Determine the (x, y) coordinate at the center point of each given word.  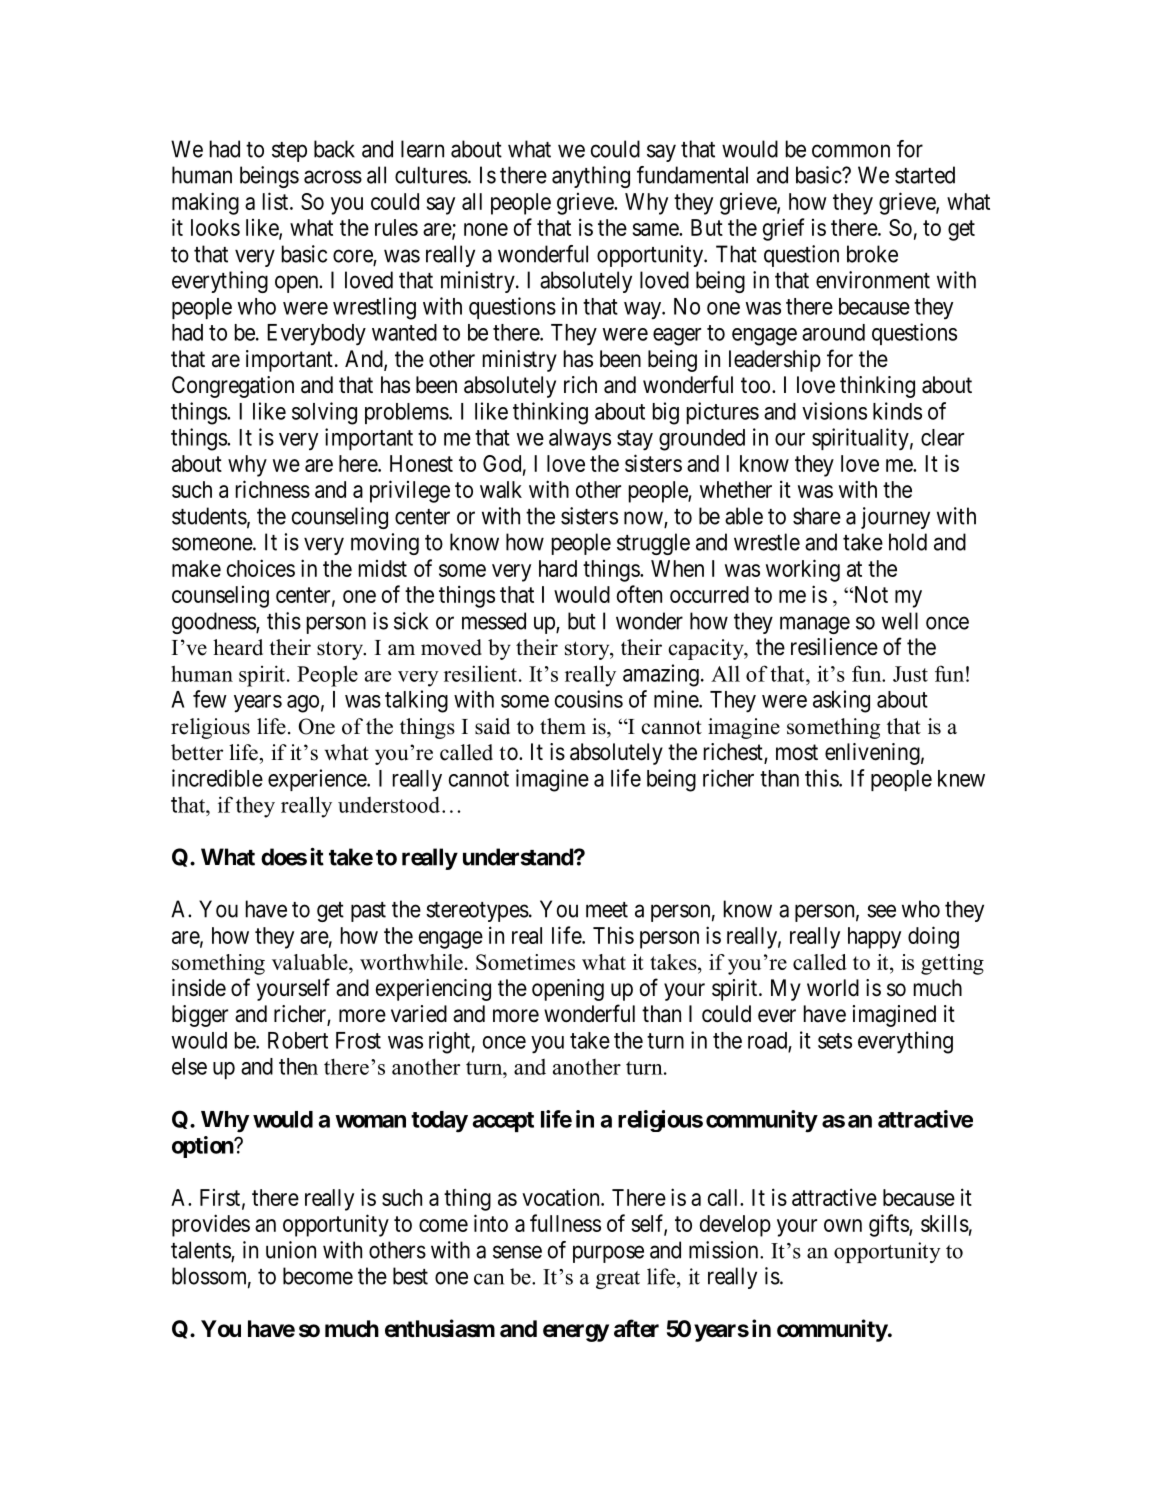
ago (303, 704)
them (563, 726)
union (291, 1250)
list (275, 201)
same (656, 229)
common (851, 151)
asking (841, 701)
